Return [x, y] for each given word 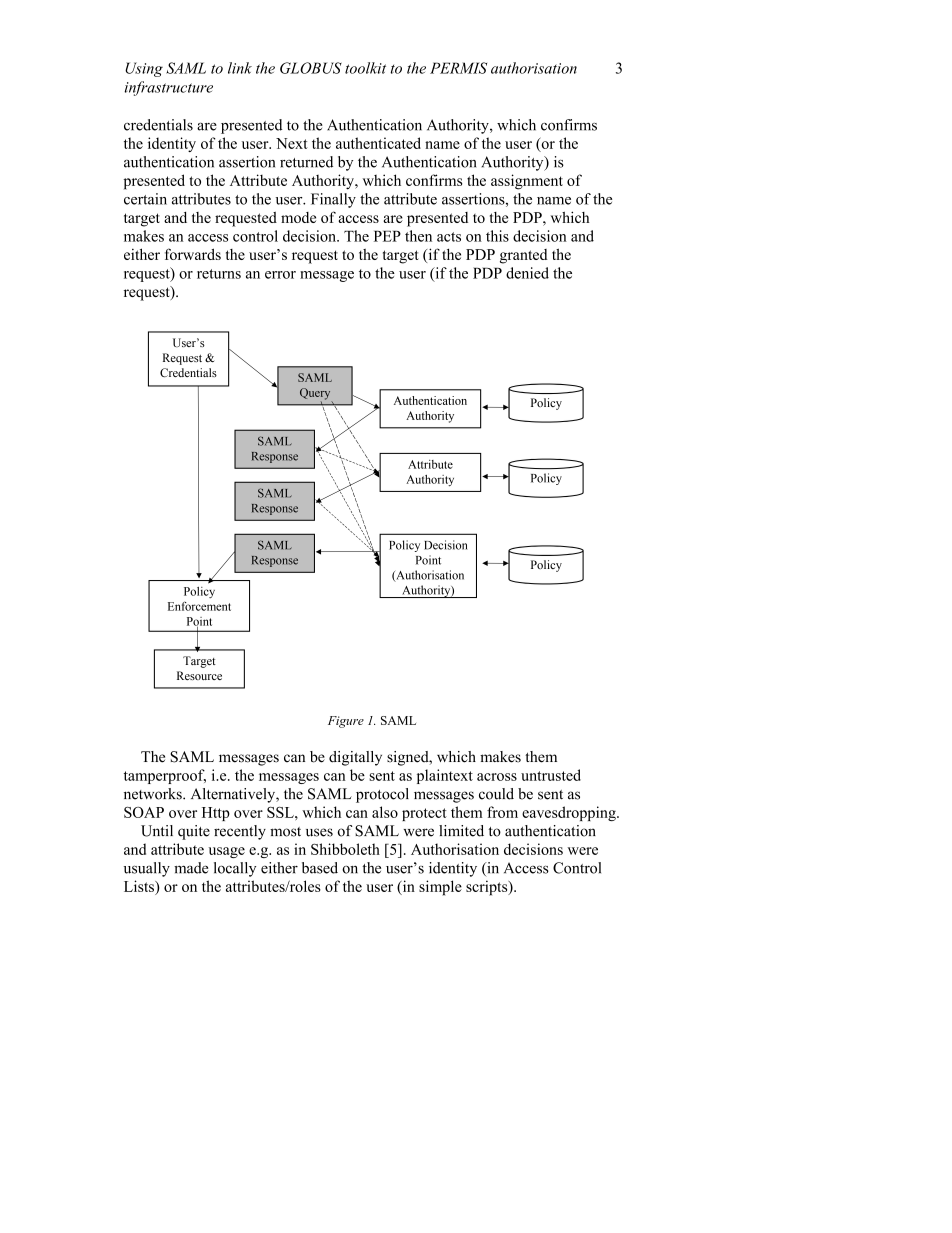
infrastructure [168, 88]
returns [219, 274]
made [191, 868]
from [502, 812]
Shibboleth [345, 849]
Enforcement [199, 606]
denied [527, 273]
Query [316, 395]
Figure [346, 722]
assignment [527, 182]
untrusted [551, 775]
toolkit [365, 68]
